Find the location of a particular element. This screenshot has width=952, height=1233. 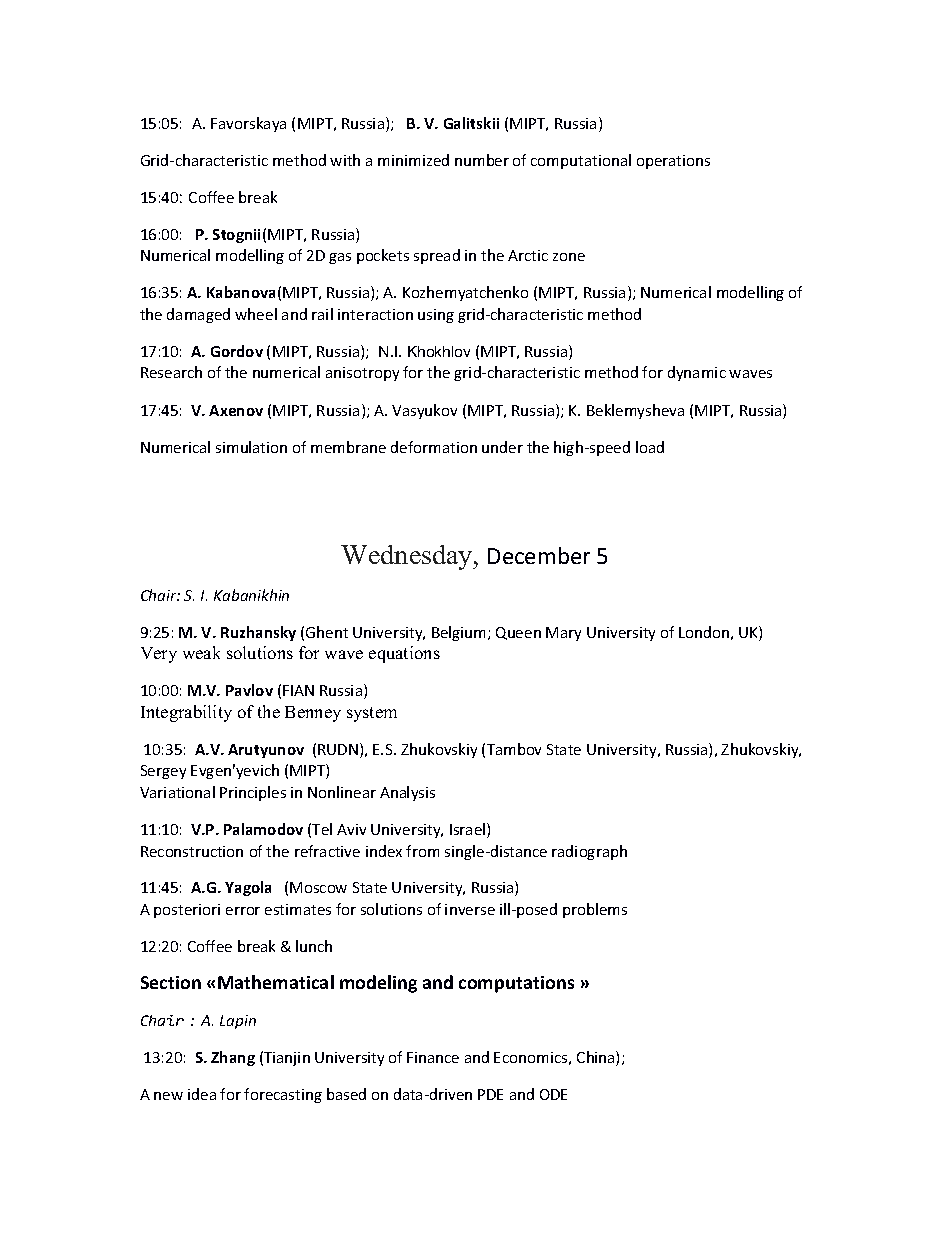

simulation is located at coordinates (251, 447).
